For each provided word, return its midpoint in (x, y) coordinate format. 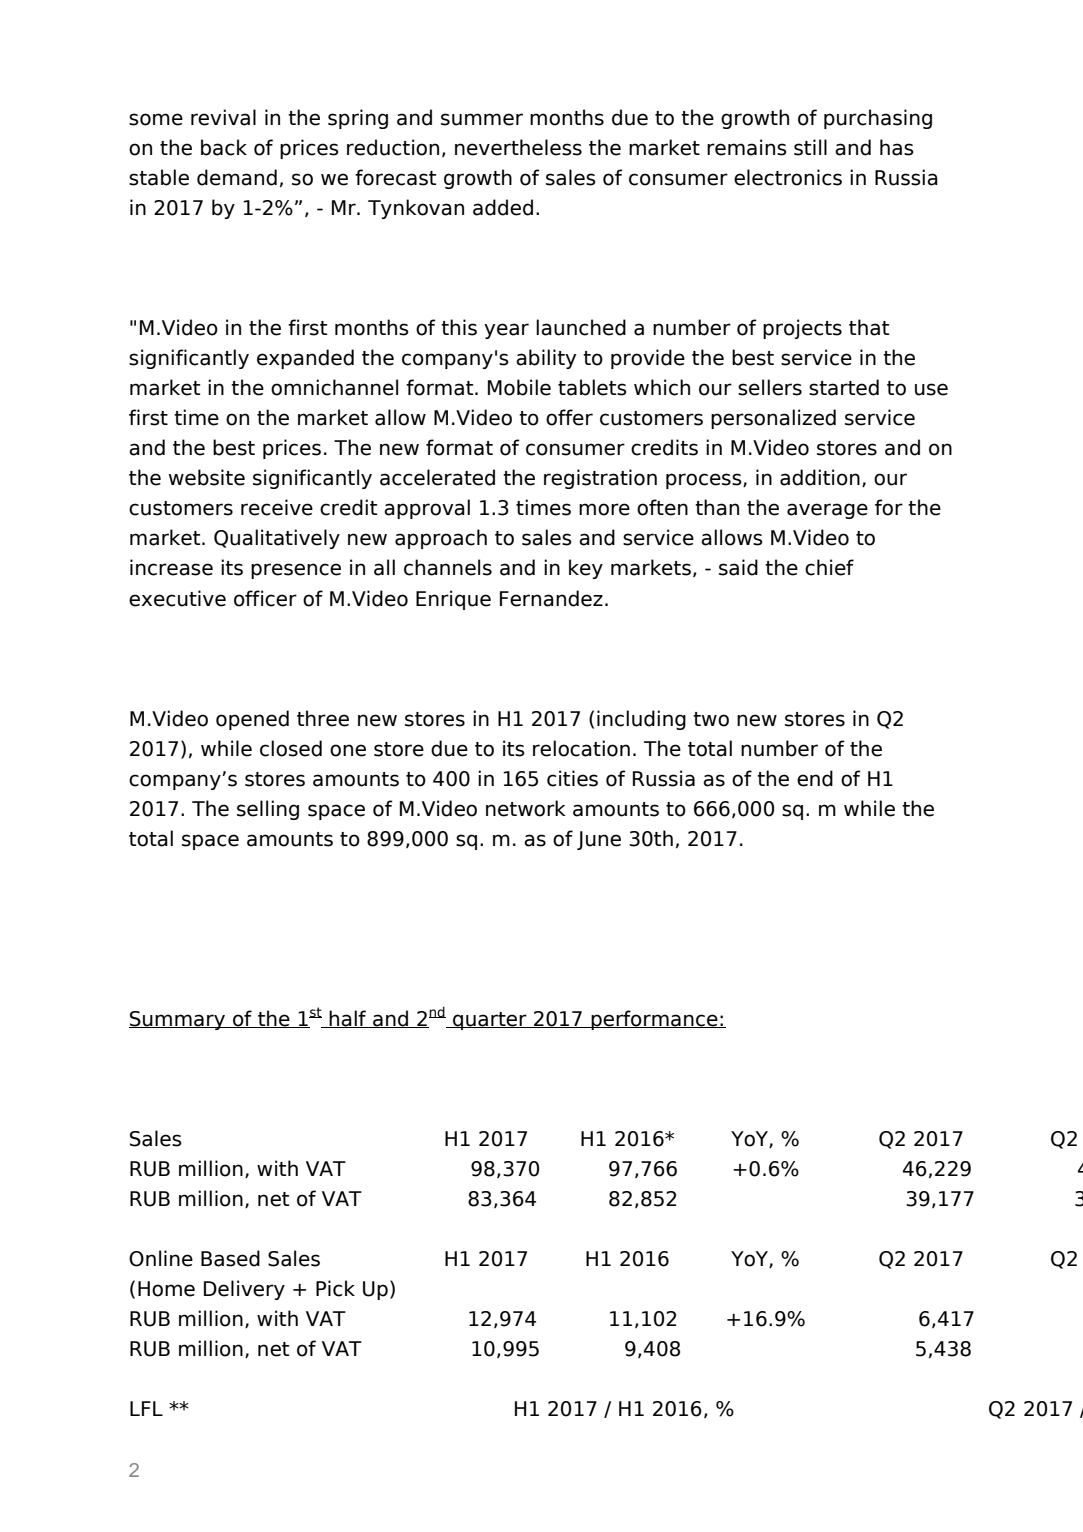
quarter (490, 1021)
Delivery (244, 1290)
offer (569, 417)
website (207, 477)
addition (820, 477)
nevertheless (518, 147)
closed (291, 748)
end (815, 778)
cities (572, 778)
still (810, 147)
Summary (178, 1020)
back (224, 147)
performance (654, 1020)
